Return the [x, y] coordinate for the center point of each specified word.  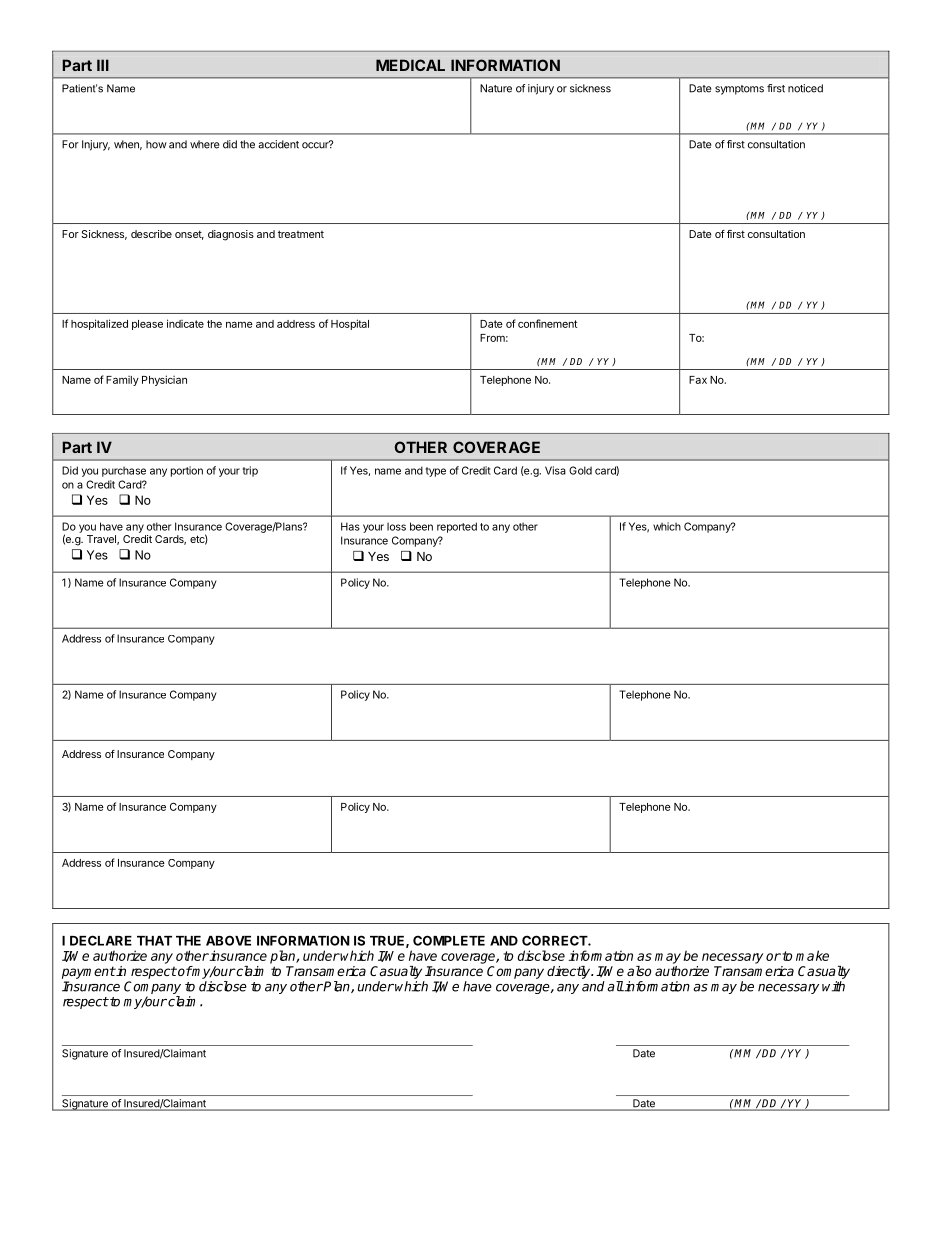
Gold [580, 470]
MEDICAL [410, 65]
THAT [154, 941]
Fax [698, 380]
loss [396, 526]
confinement [547, 323]
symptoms [739, 90]
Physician [164, 380]
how [156, 144]
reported [457, 527]
